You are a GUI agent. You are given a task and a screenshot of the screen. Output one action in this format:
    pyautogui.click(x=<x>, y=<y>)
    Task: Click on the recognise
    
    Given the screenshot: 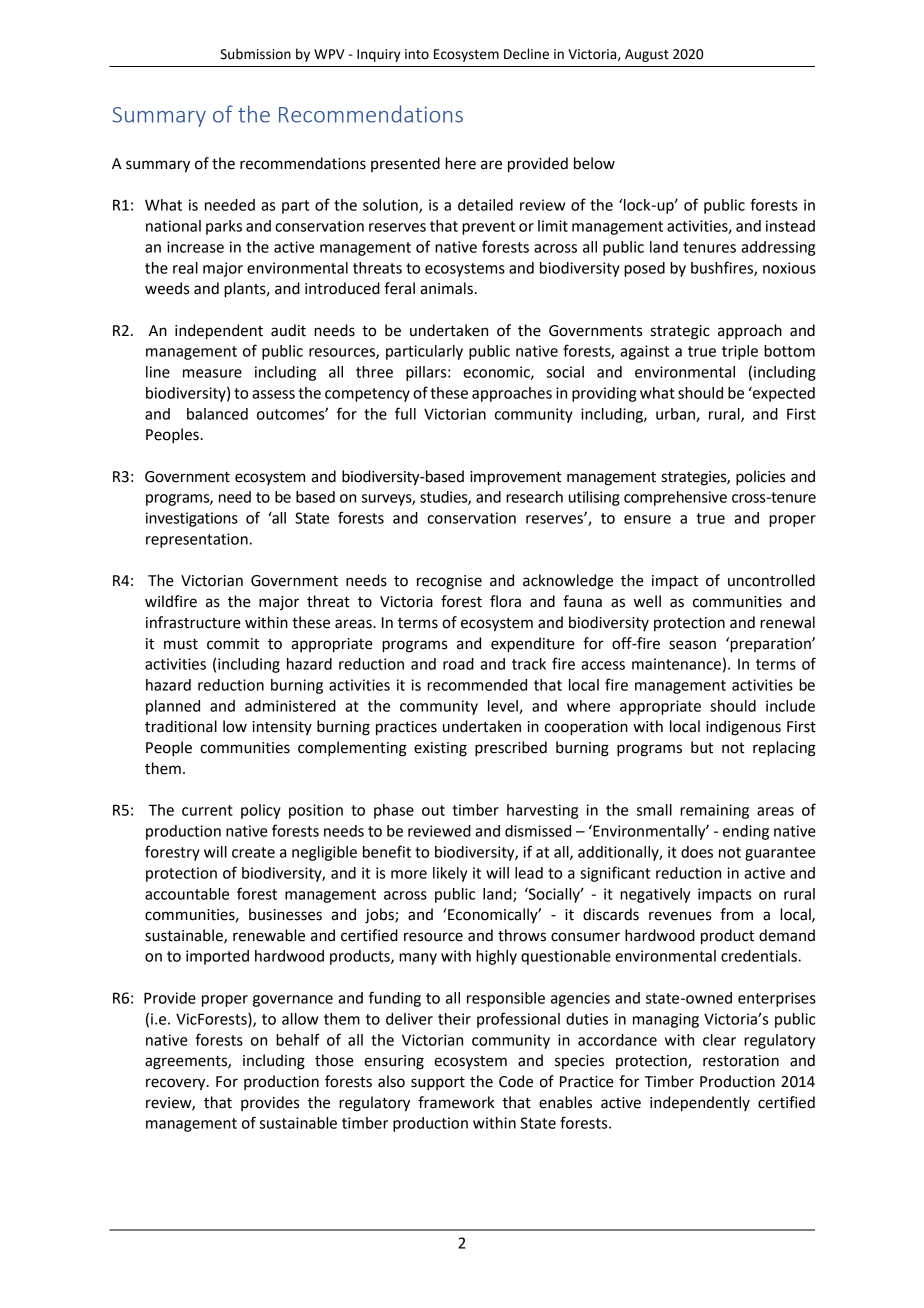 What is the action you would take?
    pyautogui.click(x=449, y=582)
